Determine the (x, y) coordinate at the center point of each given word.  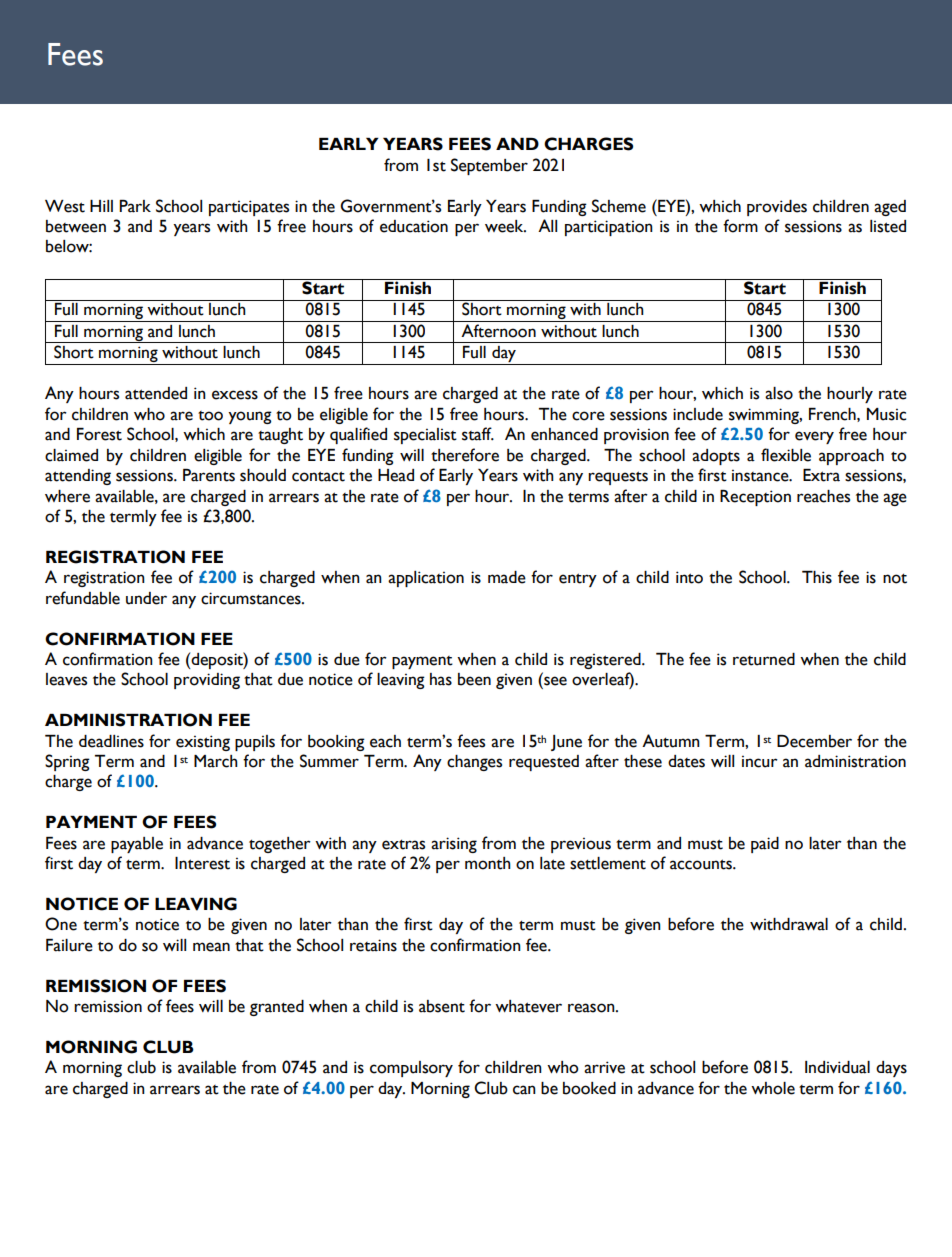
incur (760, 761)
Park (135, 206)
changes (474, 763)
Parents (209, 475)
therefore (465, 455)
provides (777, 208)
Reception (755, 498)
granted (277, 1008)
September (489, 166)
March (216, 761)
